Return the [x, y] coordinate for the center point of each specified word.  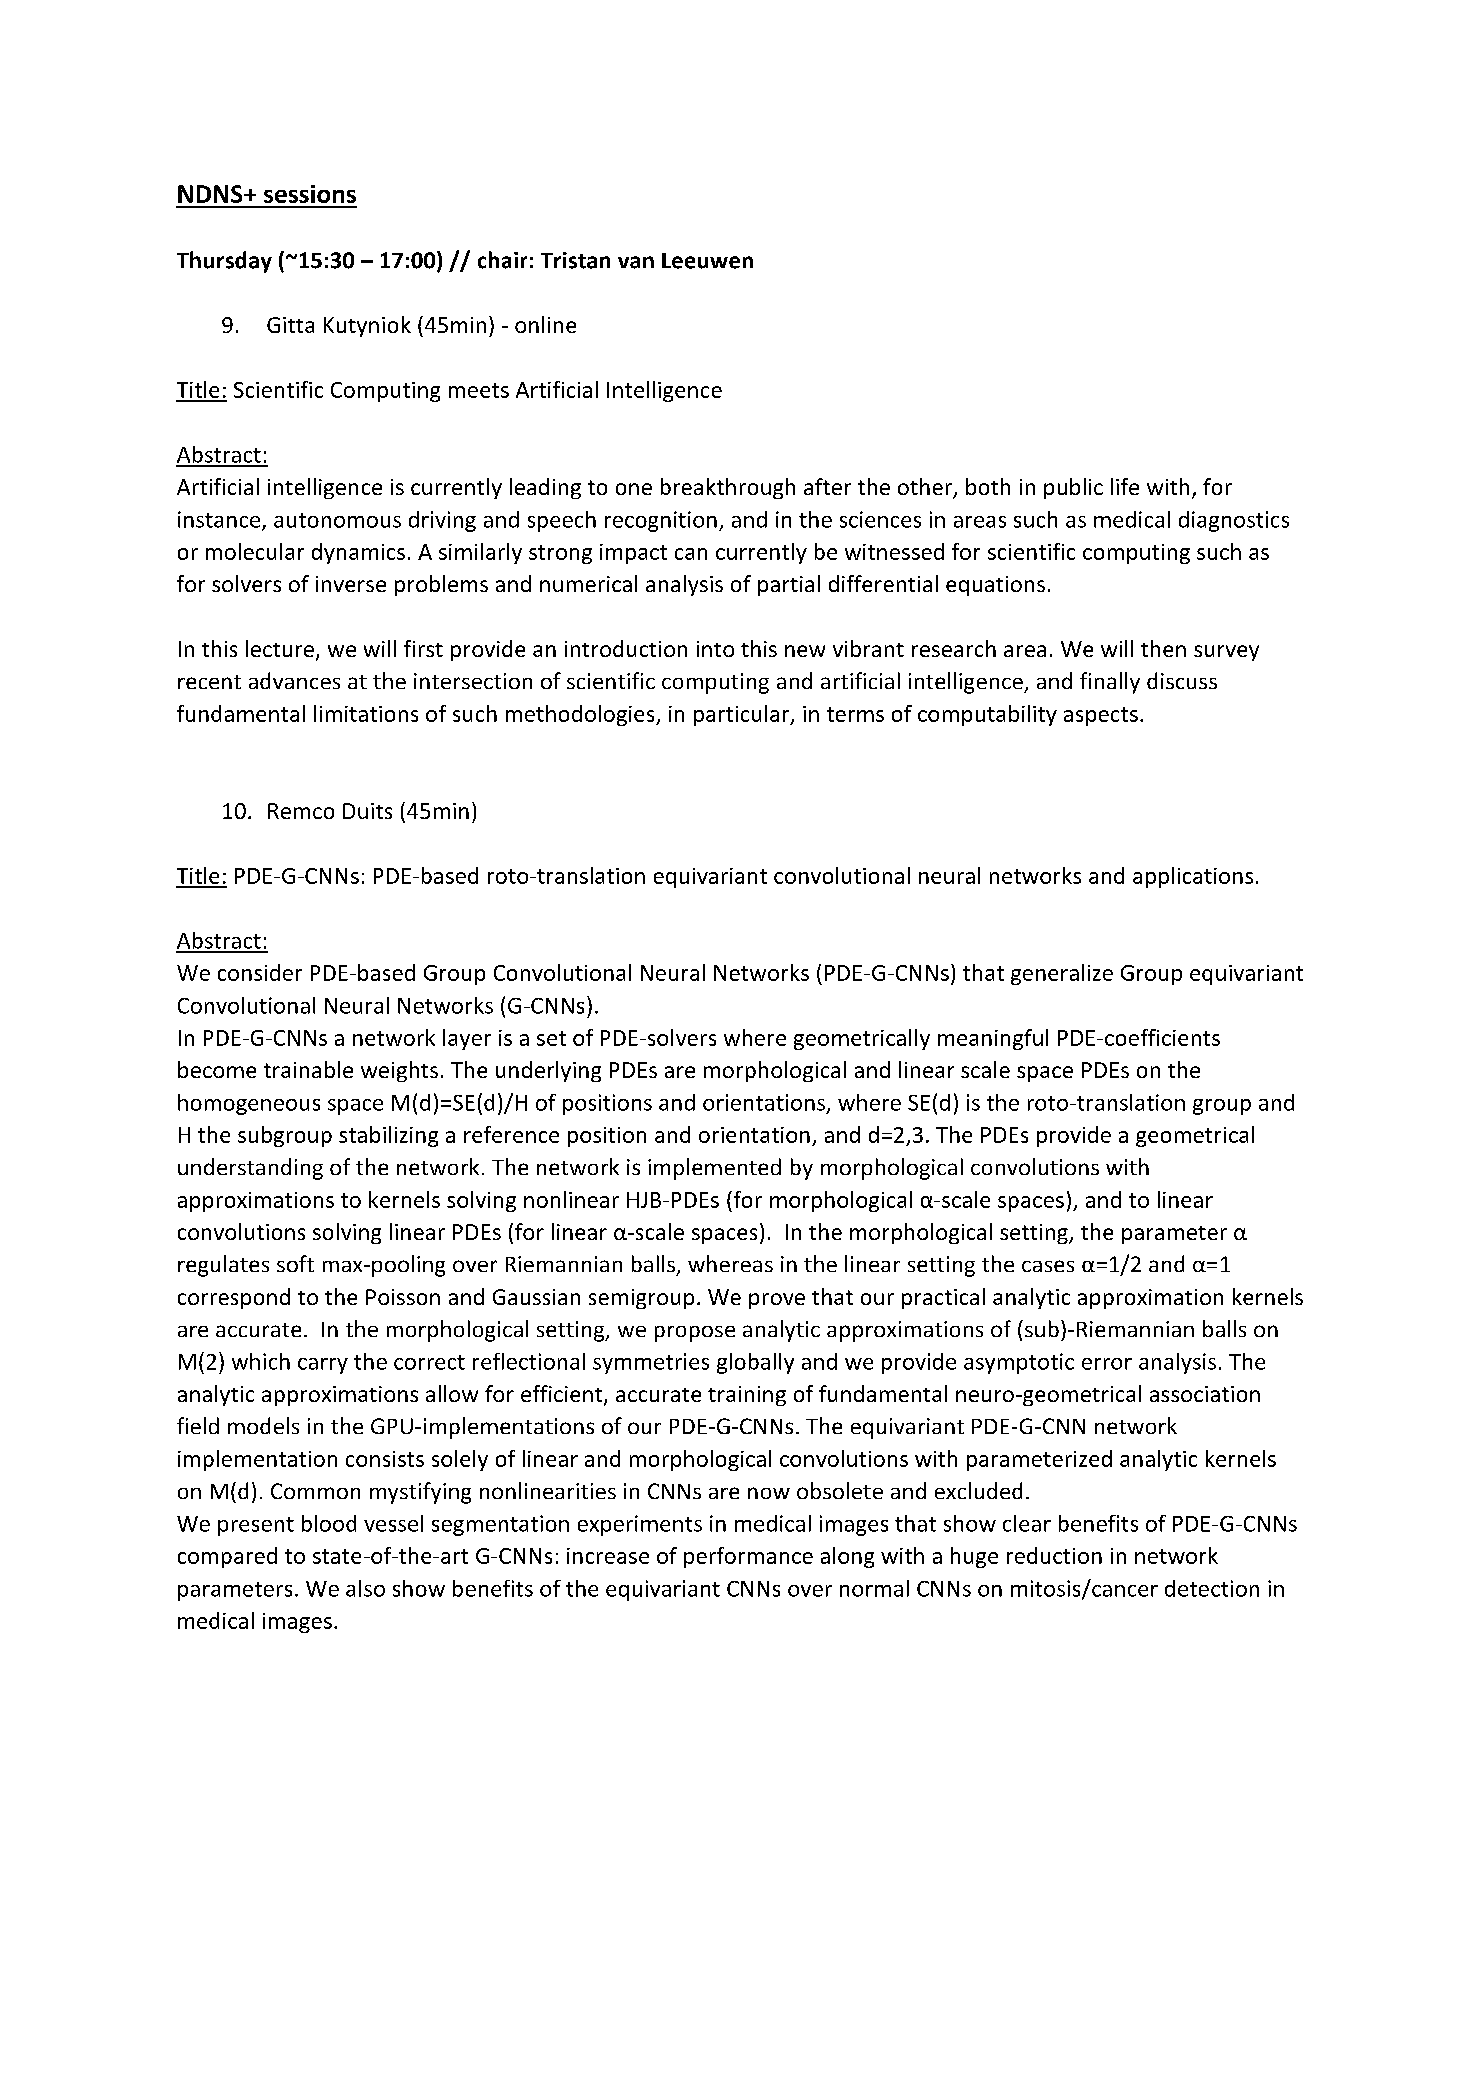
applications [1193, 877]
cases [1048, 1266]
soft [295, 1263]
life [1125, 486]
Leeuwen [707, 261]
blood [329, 1523]
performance [748, 1557]
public [1073, 488]
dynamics [358, 553]
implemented [714, 1169]
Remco [301, 811]
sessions [310, 194]
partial [789, 585]
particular [743, 715]
